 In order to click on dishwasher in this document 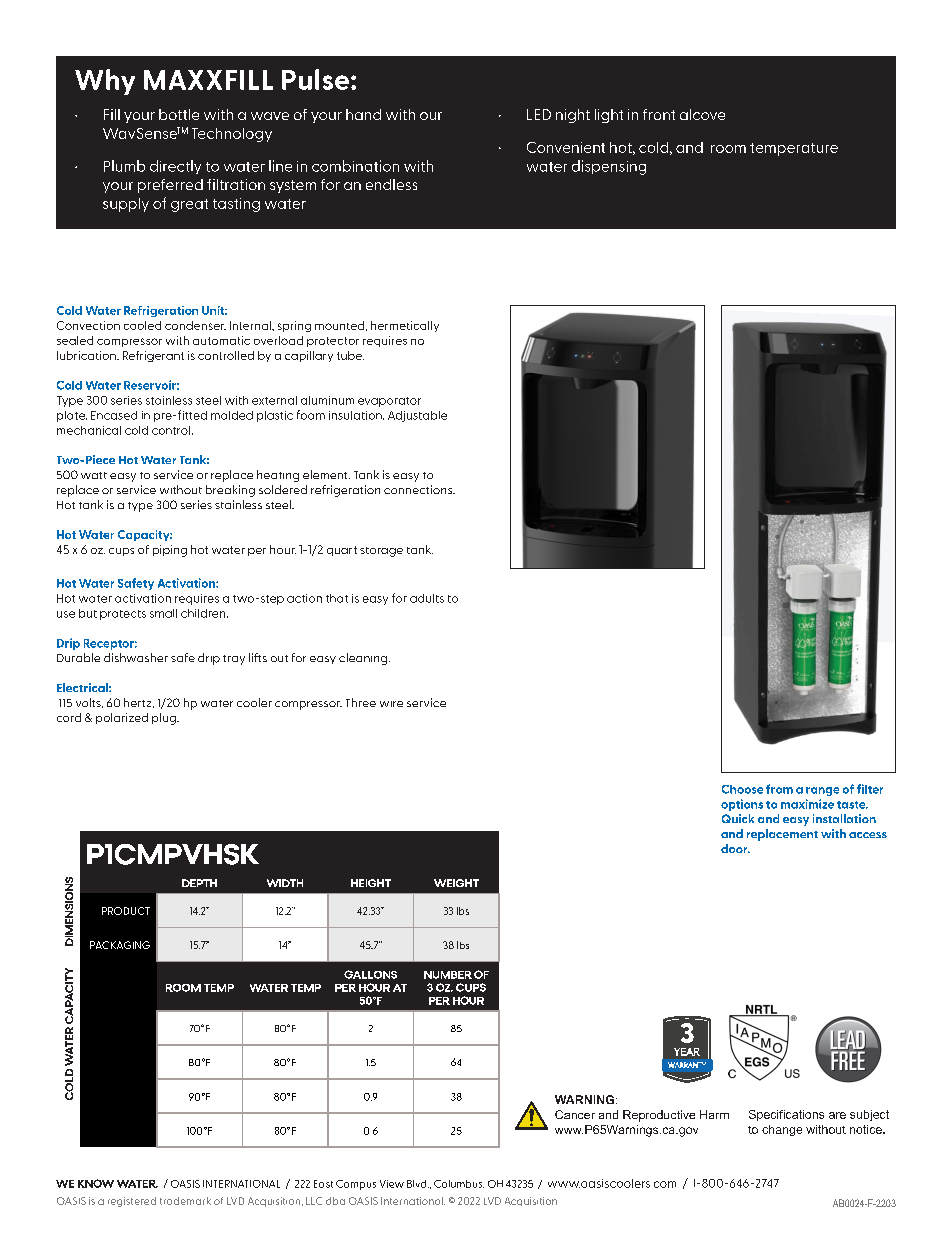, I will do `click(136, 657)`.
